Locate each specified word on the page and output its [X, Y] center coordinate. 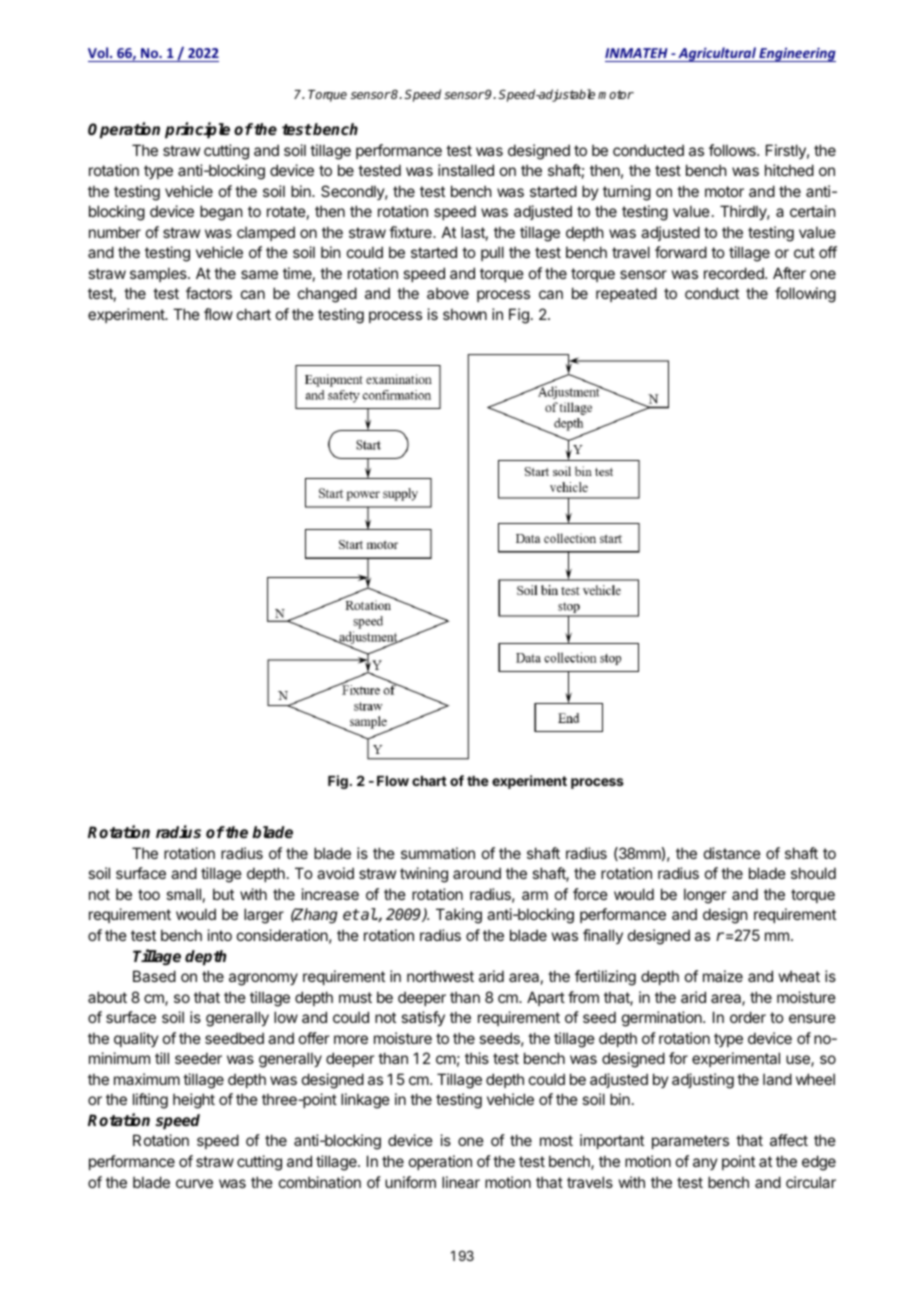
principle [197, 130]
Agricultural [717, 54]
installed [466, 170]
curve [194, 1183]
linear [461, 1182]
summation [438, 853]
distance [732, 853]
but [223, 894]
